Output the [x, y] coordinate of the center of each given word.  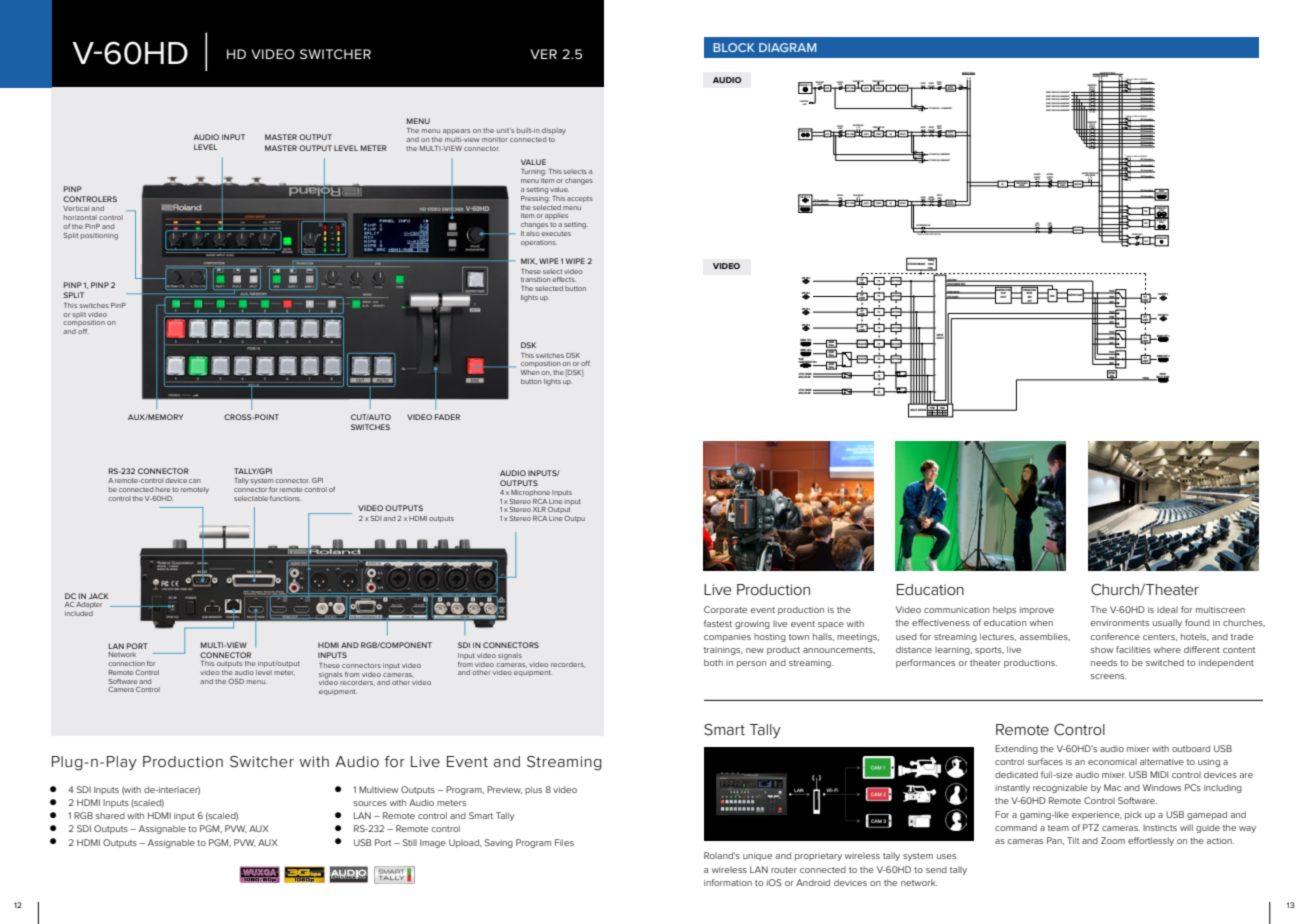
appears [456, 131]
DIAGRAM [787, 47]
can [195, 481]
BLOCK [733, 47]
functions [285, 498]
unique [757, 857]
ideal [1167, 609]
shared [110, 815]
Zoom [1113, 840]
